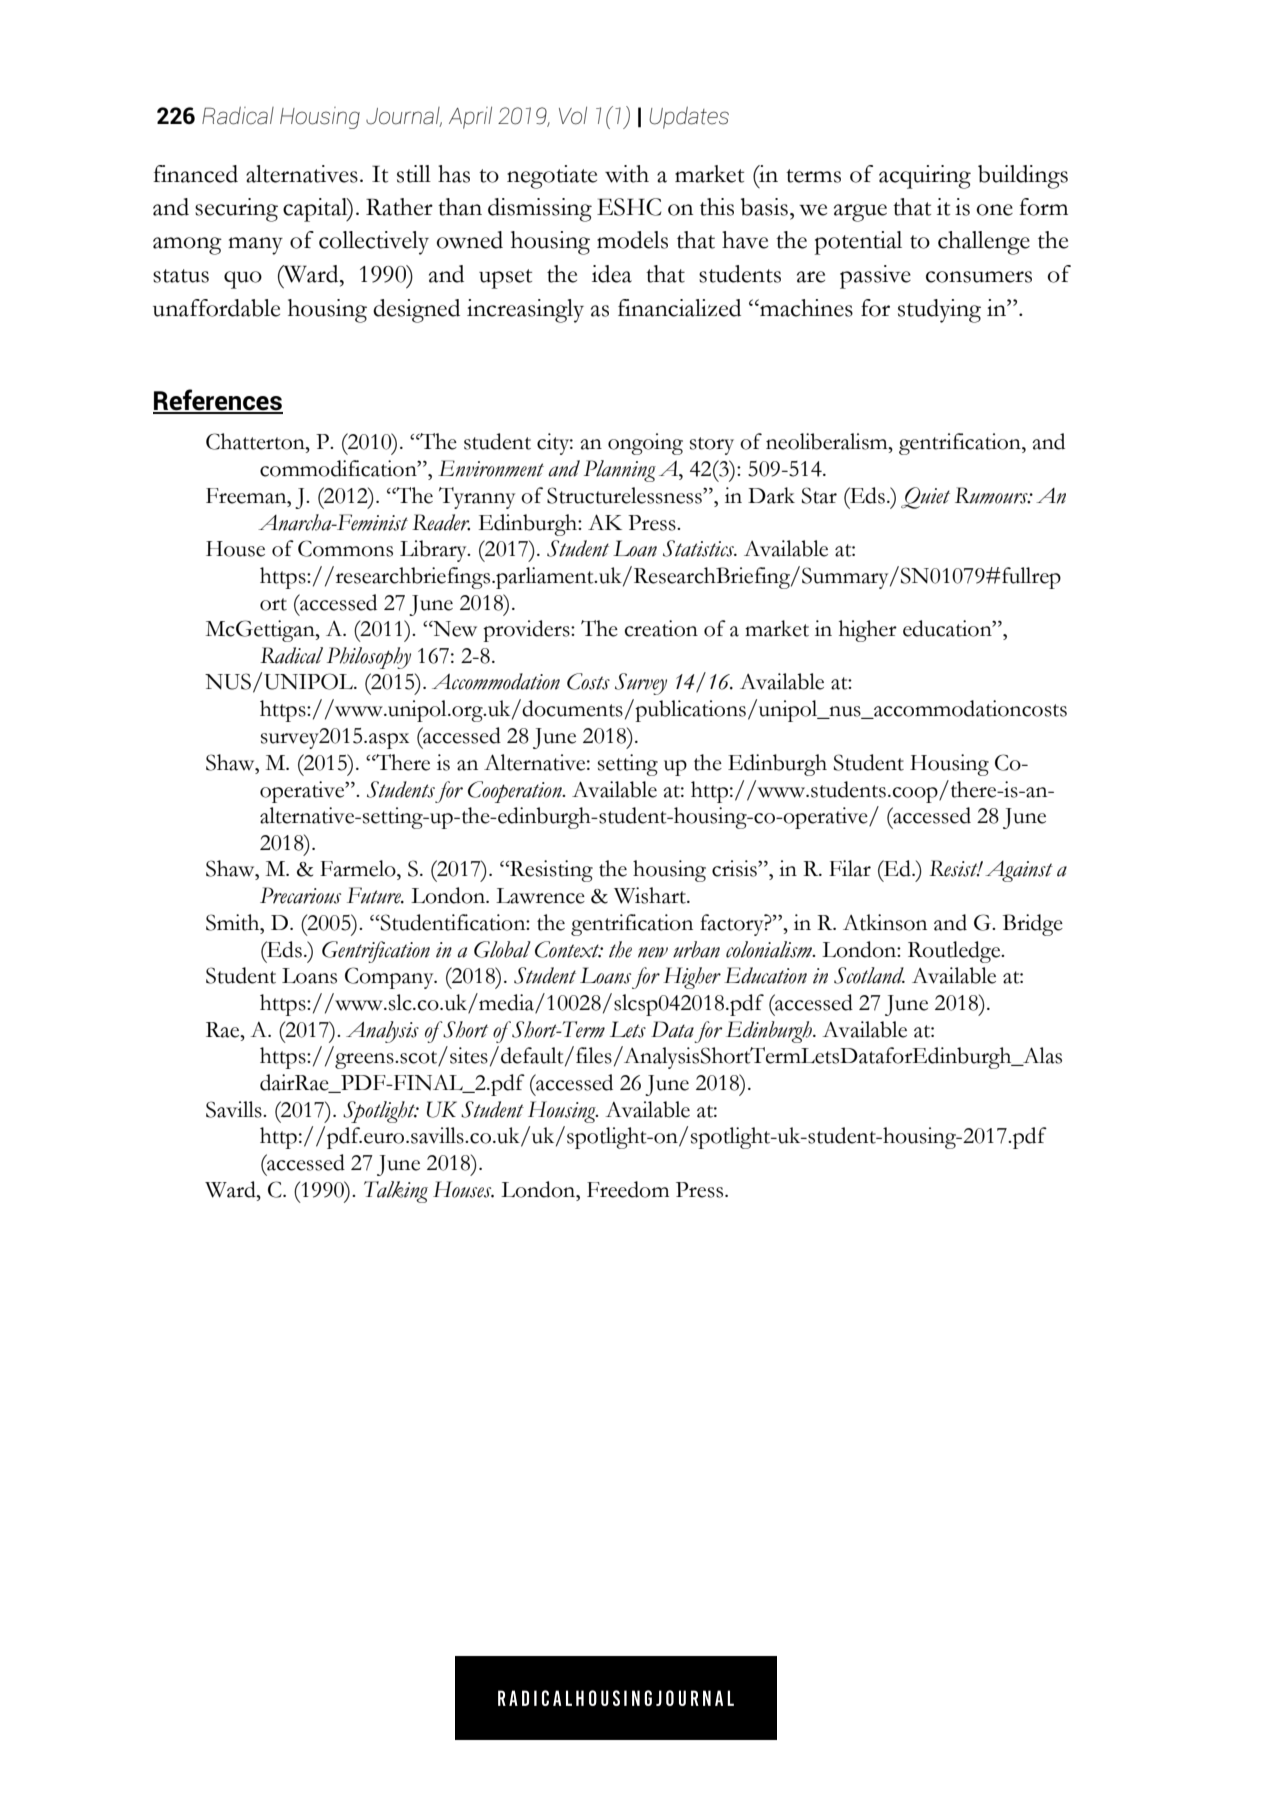  Describe the element at coordinates (195, 174) in the screenshot. I see `financed` at that location.
